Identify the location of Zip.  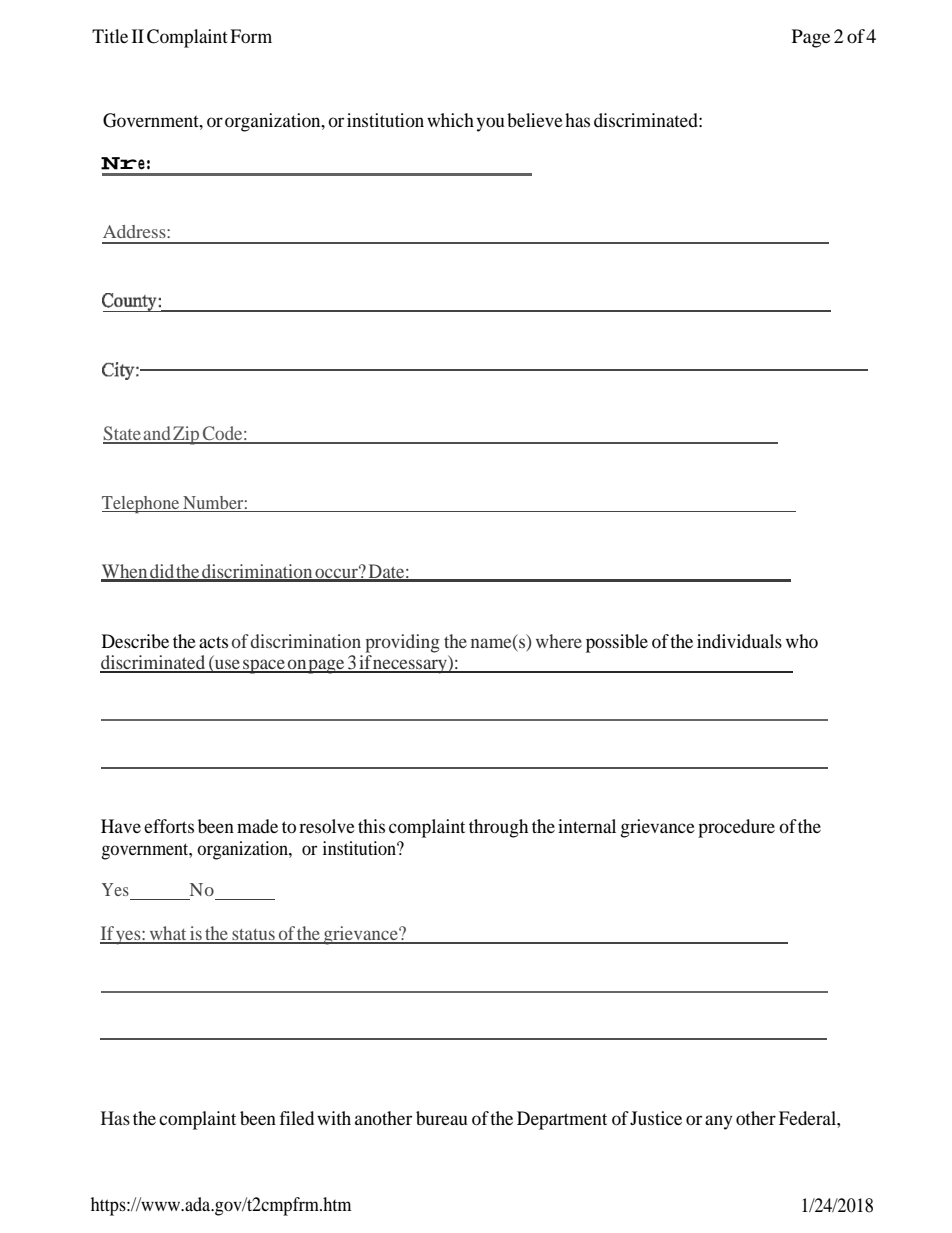
(187, 435).
